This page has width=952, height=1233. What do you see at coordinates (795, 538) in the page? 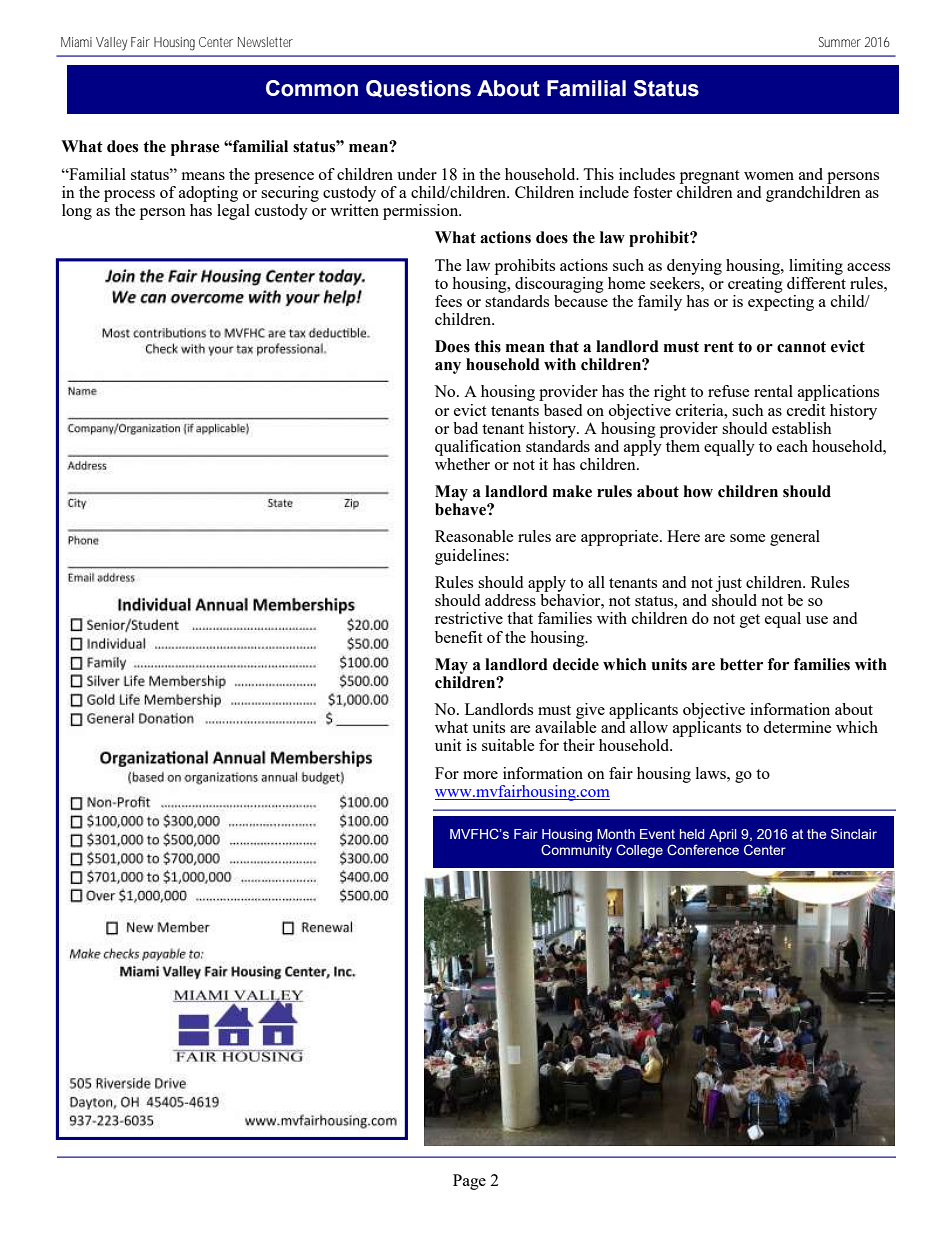
I see `general` at bounding box center [795, 538].
